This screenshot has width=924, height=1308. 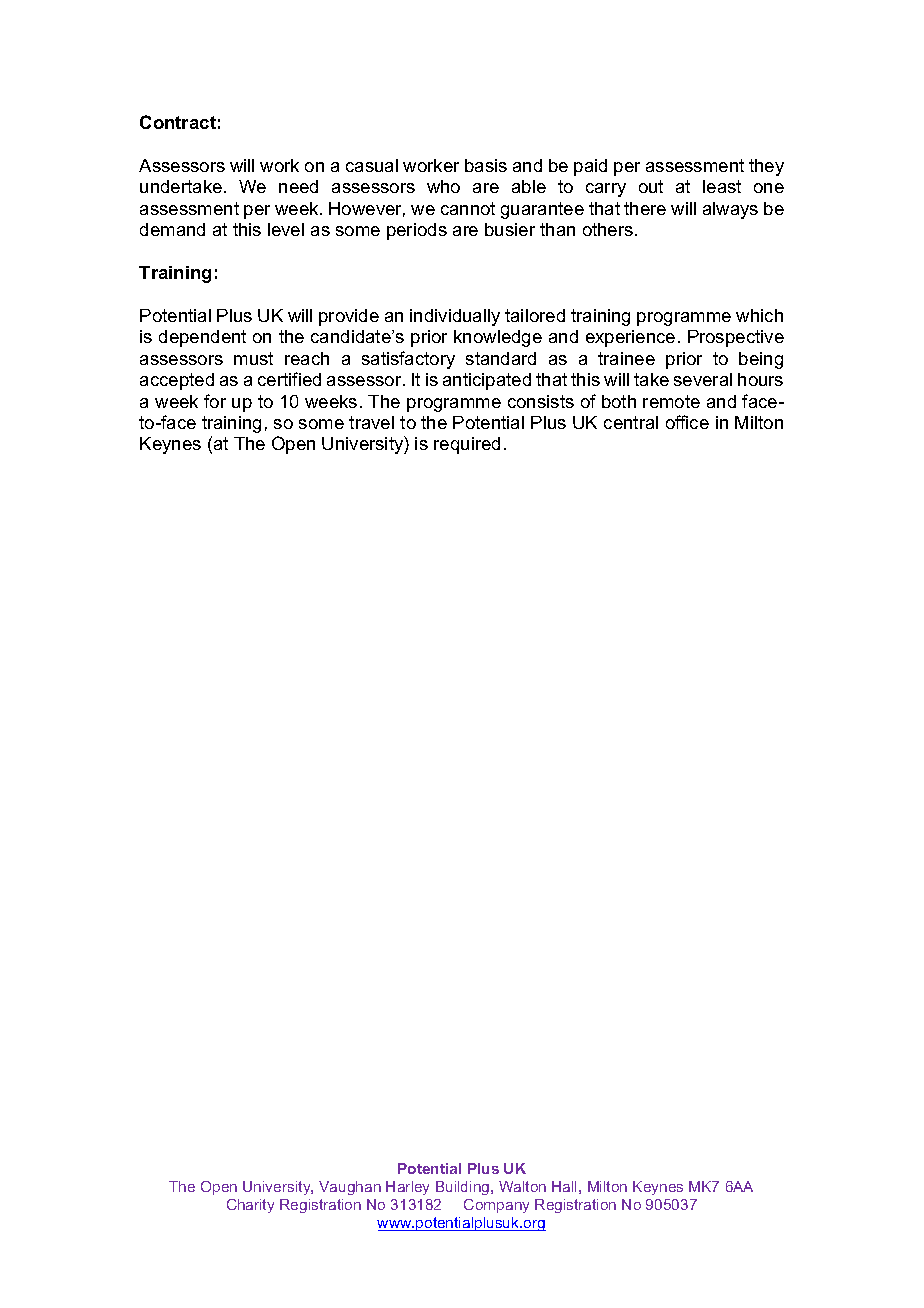 What do you see at coordinates (371, 422) in the screenshot?
I see `travel` at bounding box center [371, 422].
